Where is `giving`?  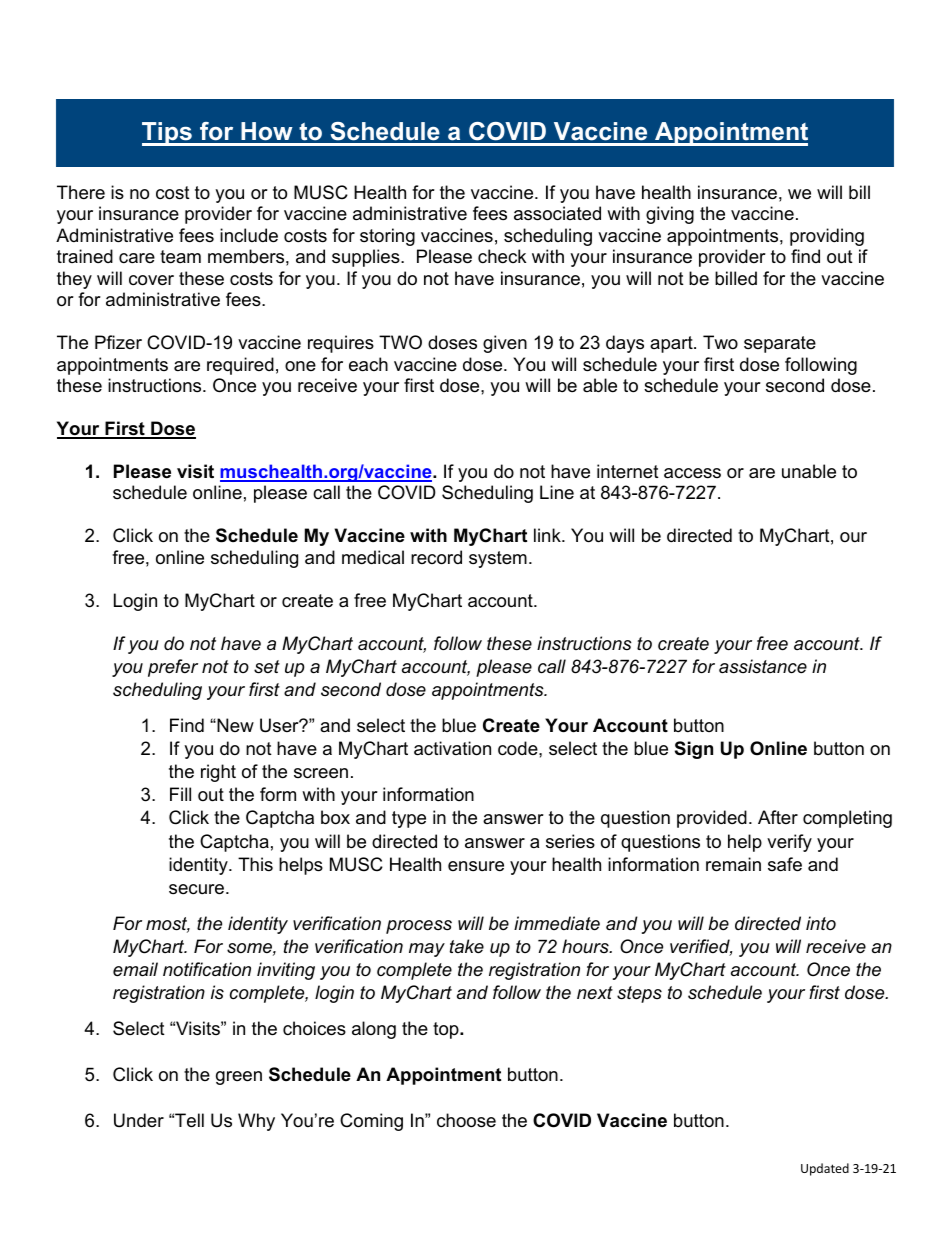 giving is located at coordinates (670, 215).
